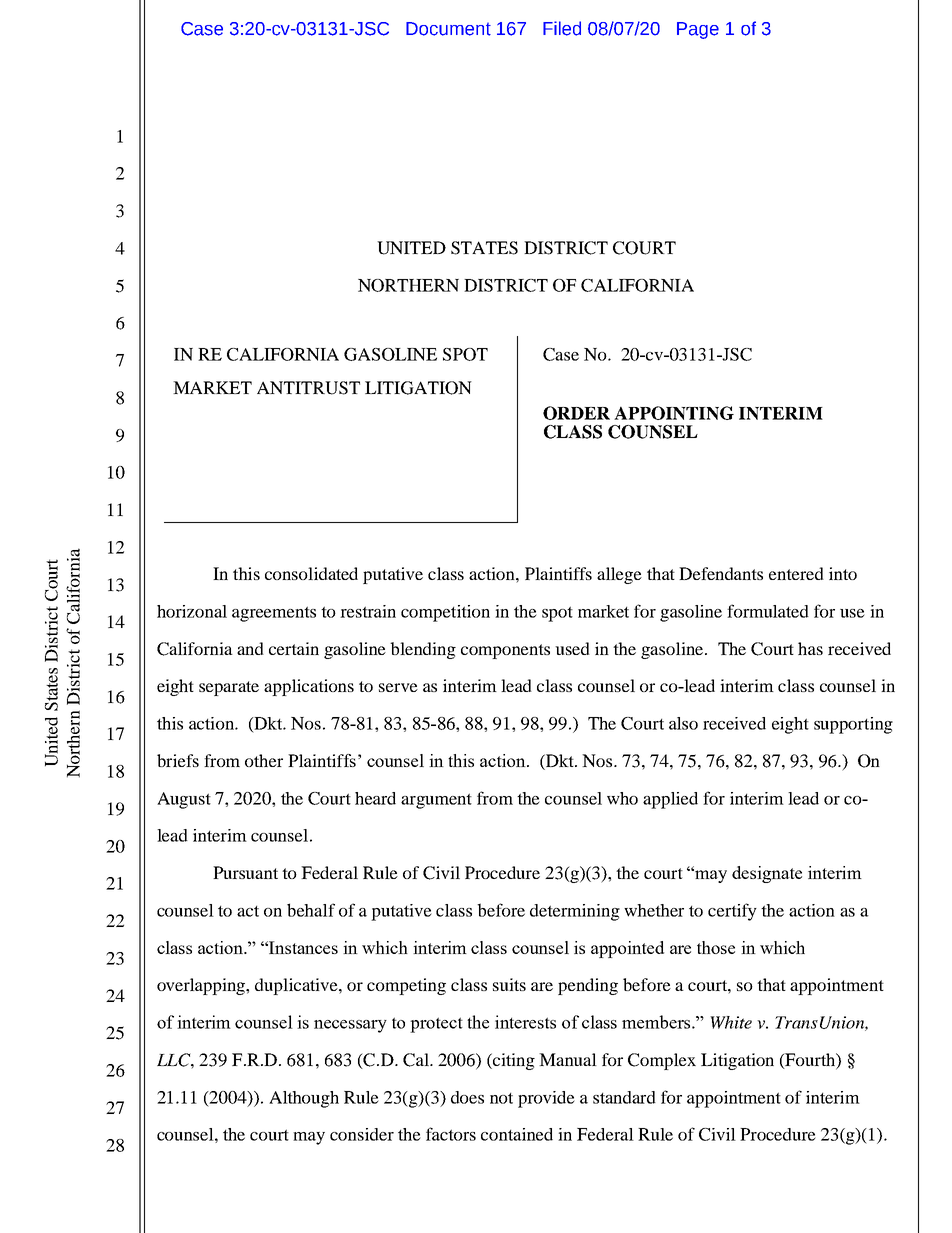 Image resolution: width=952 pixels, height=1233 pixels. Describe the element at coordinates (304, 1099) in the page. I see `Although` at that location.
